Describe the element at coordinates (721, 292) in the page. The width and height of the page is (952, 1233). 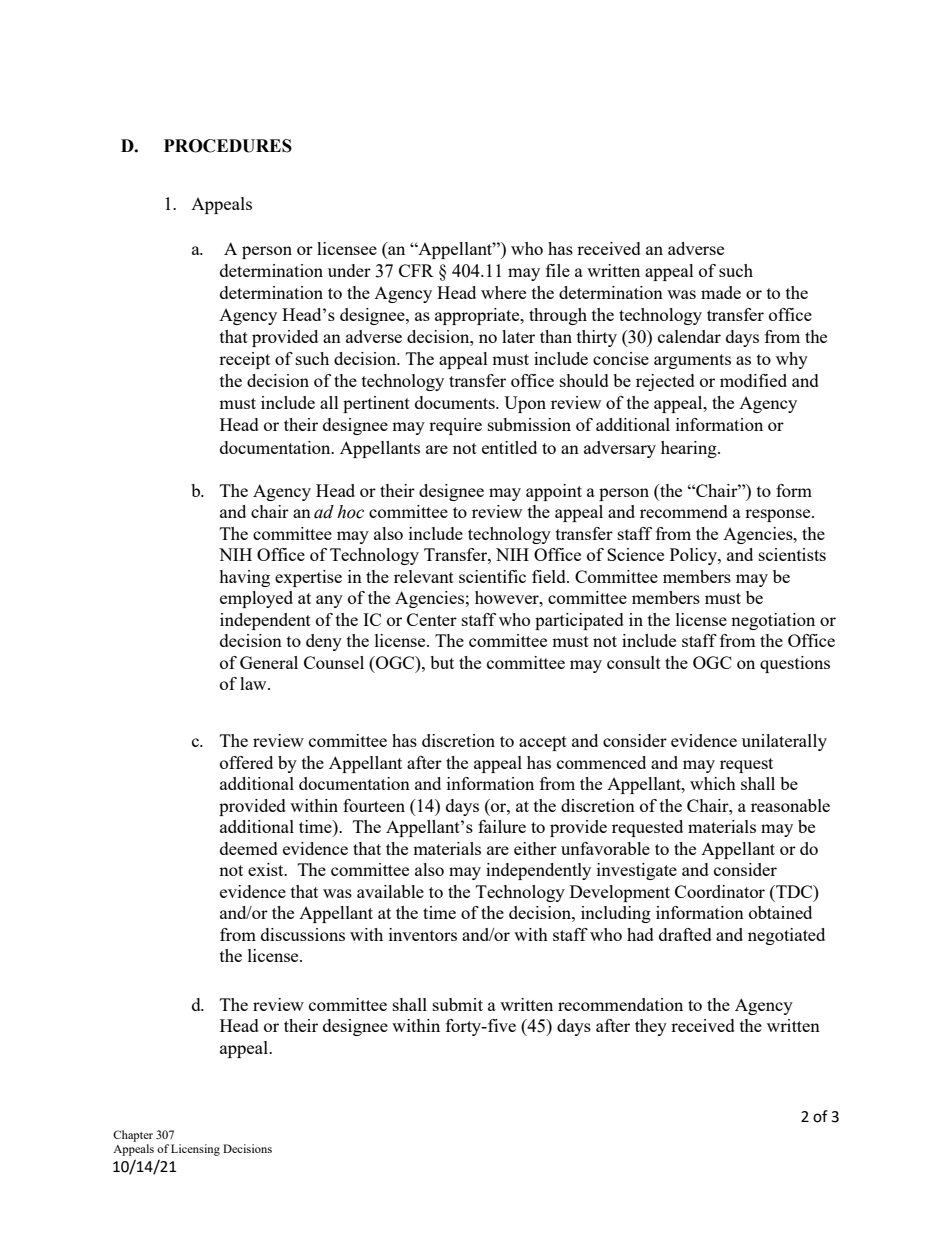
I see `made` at that location.
